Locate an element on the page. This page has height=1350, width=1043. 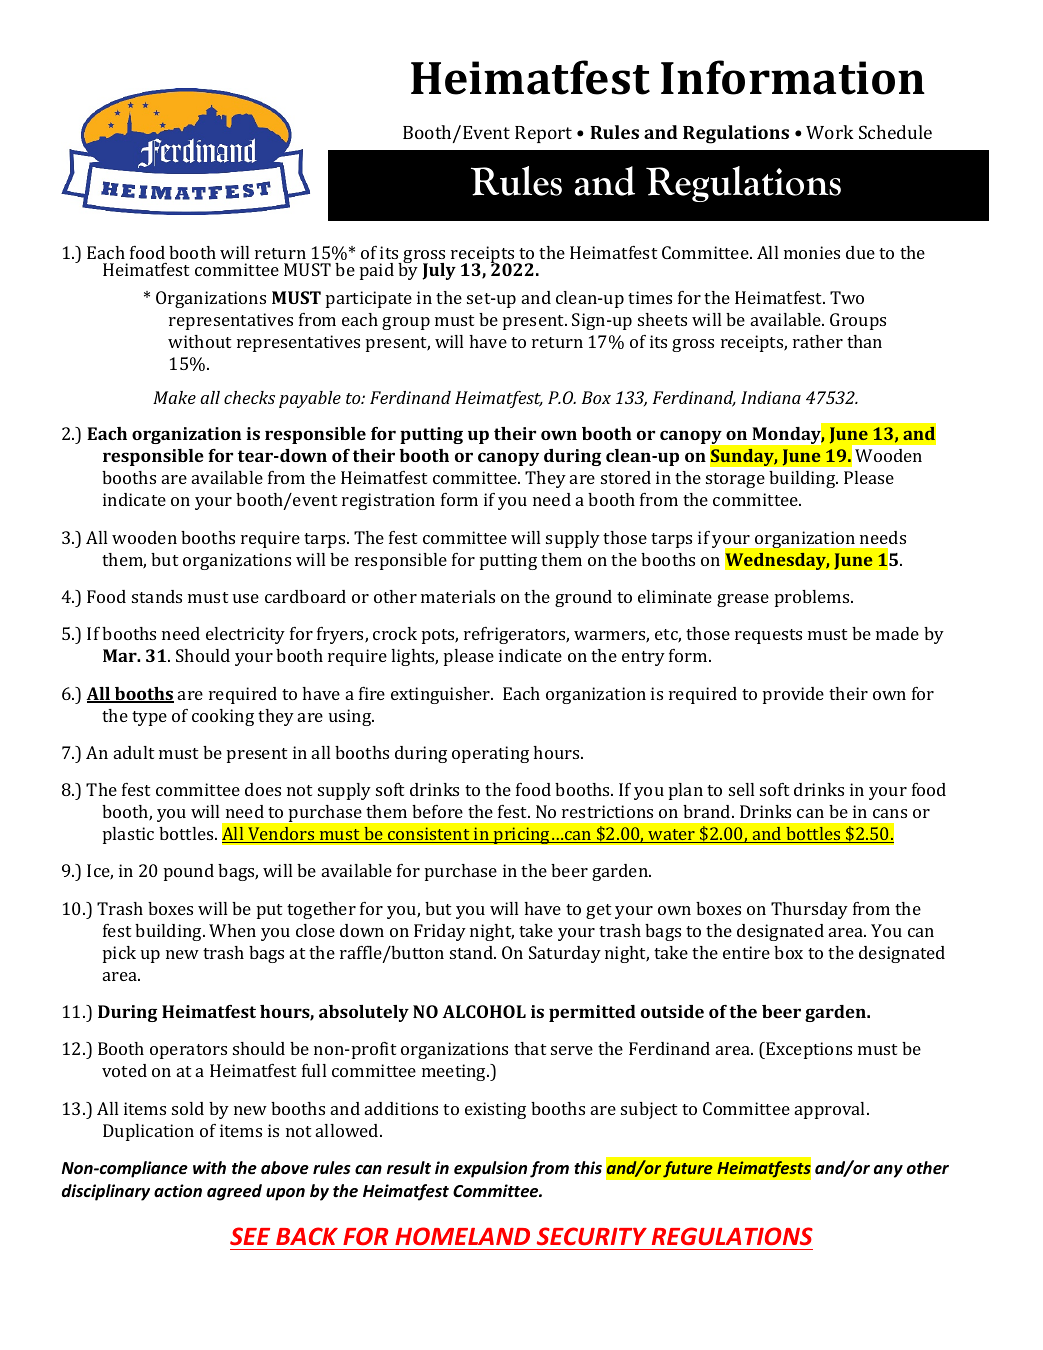
paid is located at coordinates (377, 271).
